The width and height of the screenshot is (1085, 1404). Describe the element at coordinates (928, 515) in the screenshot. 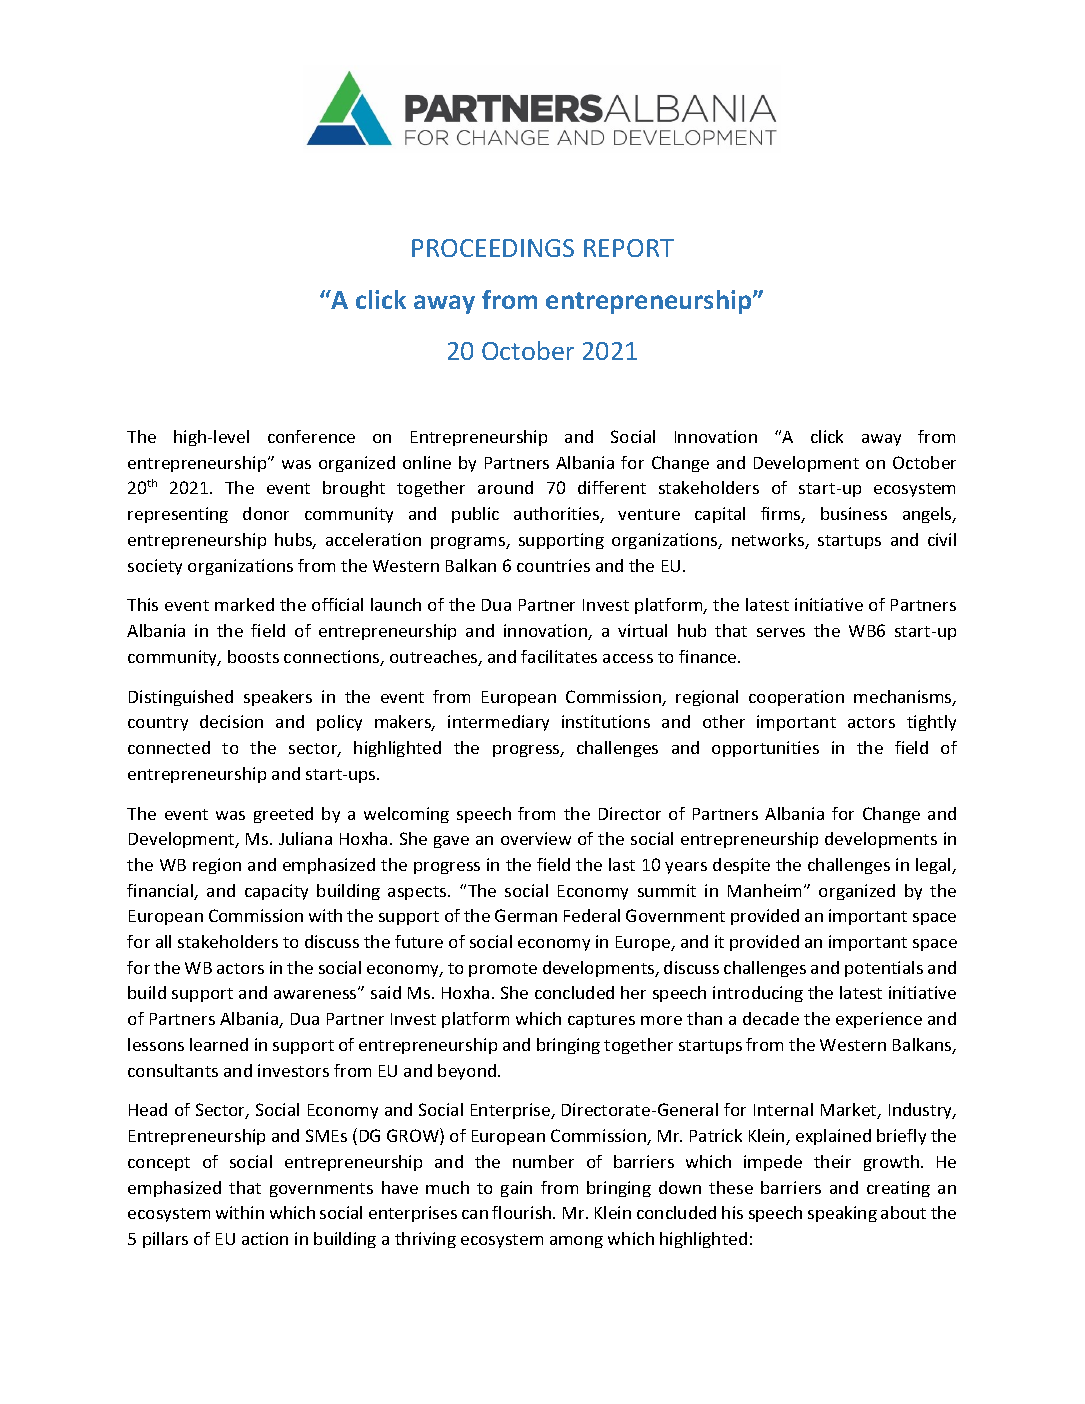

I see `angels` at that location.
